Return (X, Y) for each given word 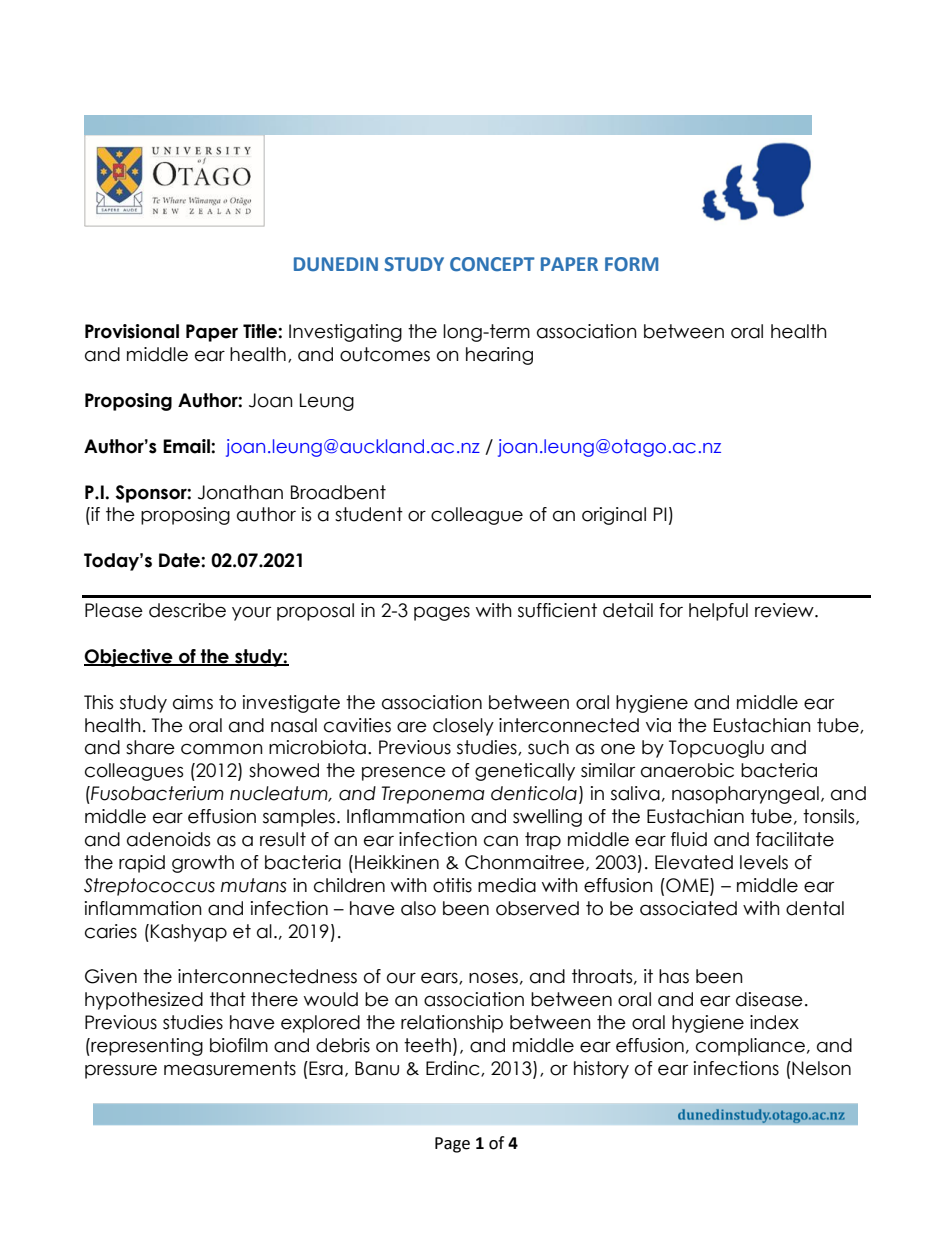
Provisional (132, 331)
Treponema (433, 795)
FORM (631, 264)
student (369, 514)
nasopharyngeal (745, 795)
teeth (427, 1045)
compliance (750, 1047)
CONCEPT (492, 264)
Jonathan (240, 492)
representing (146, 1047)
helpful (718, 612)
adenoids (168, 839)
